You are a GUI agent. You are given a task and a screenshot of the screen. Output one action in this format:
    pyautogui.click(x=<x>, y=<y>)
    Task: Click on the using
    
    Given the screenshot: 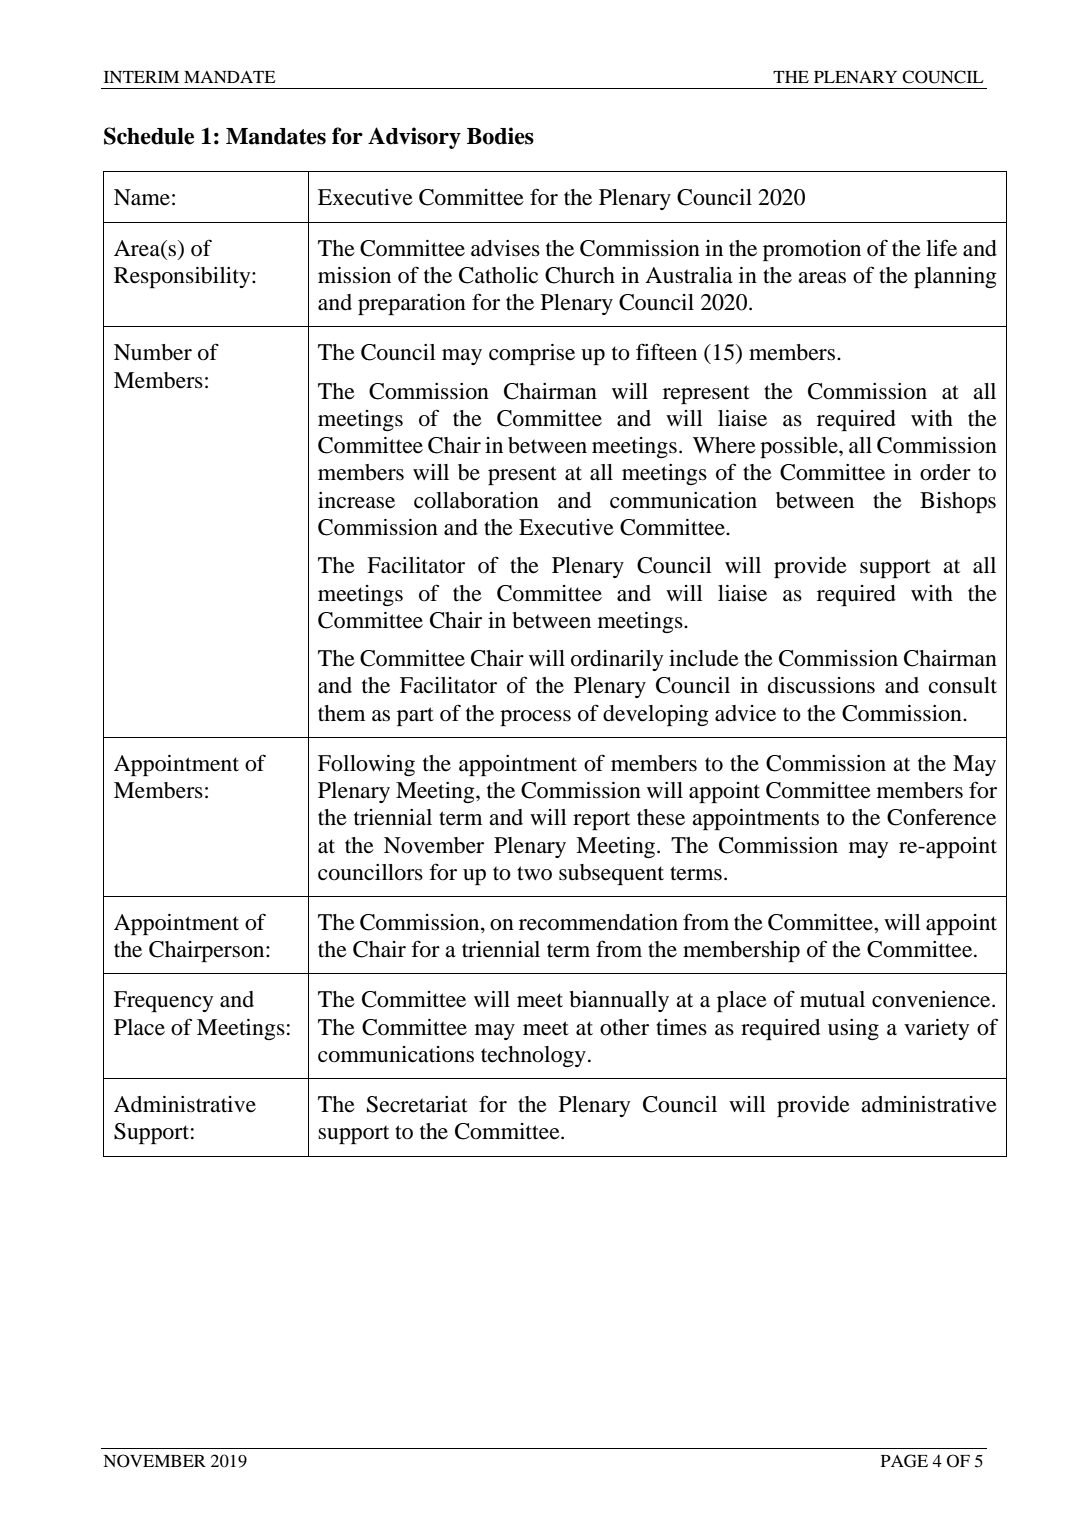 What is the action you would take?
    pyautogui.click(x=853, y=1029)
